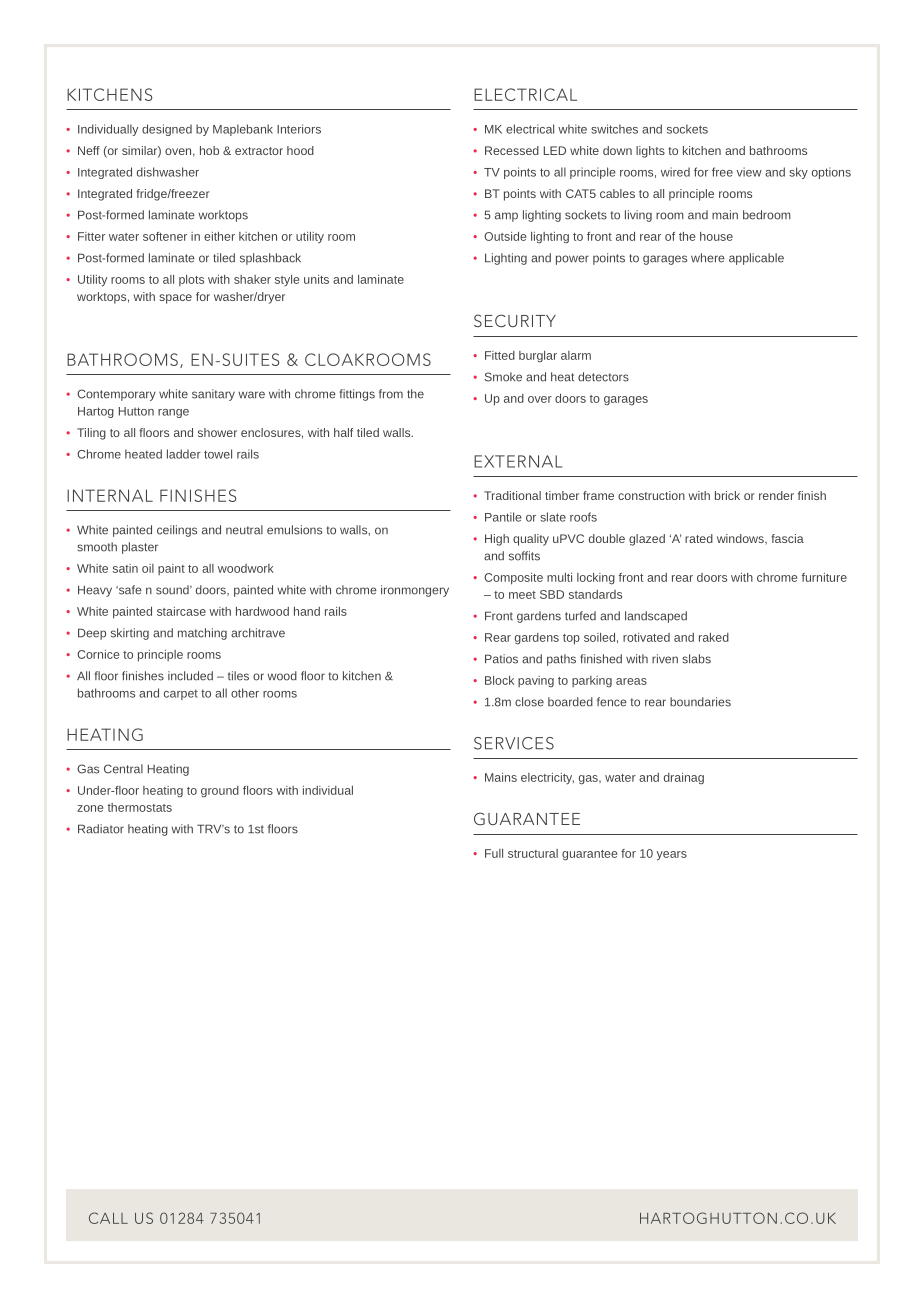 This screenshot has width=924, height=1308. Describe the element at coordinates (209, 150) in the screenshot. I see `hob` at that location.
